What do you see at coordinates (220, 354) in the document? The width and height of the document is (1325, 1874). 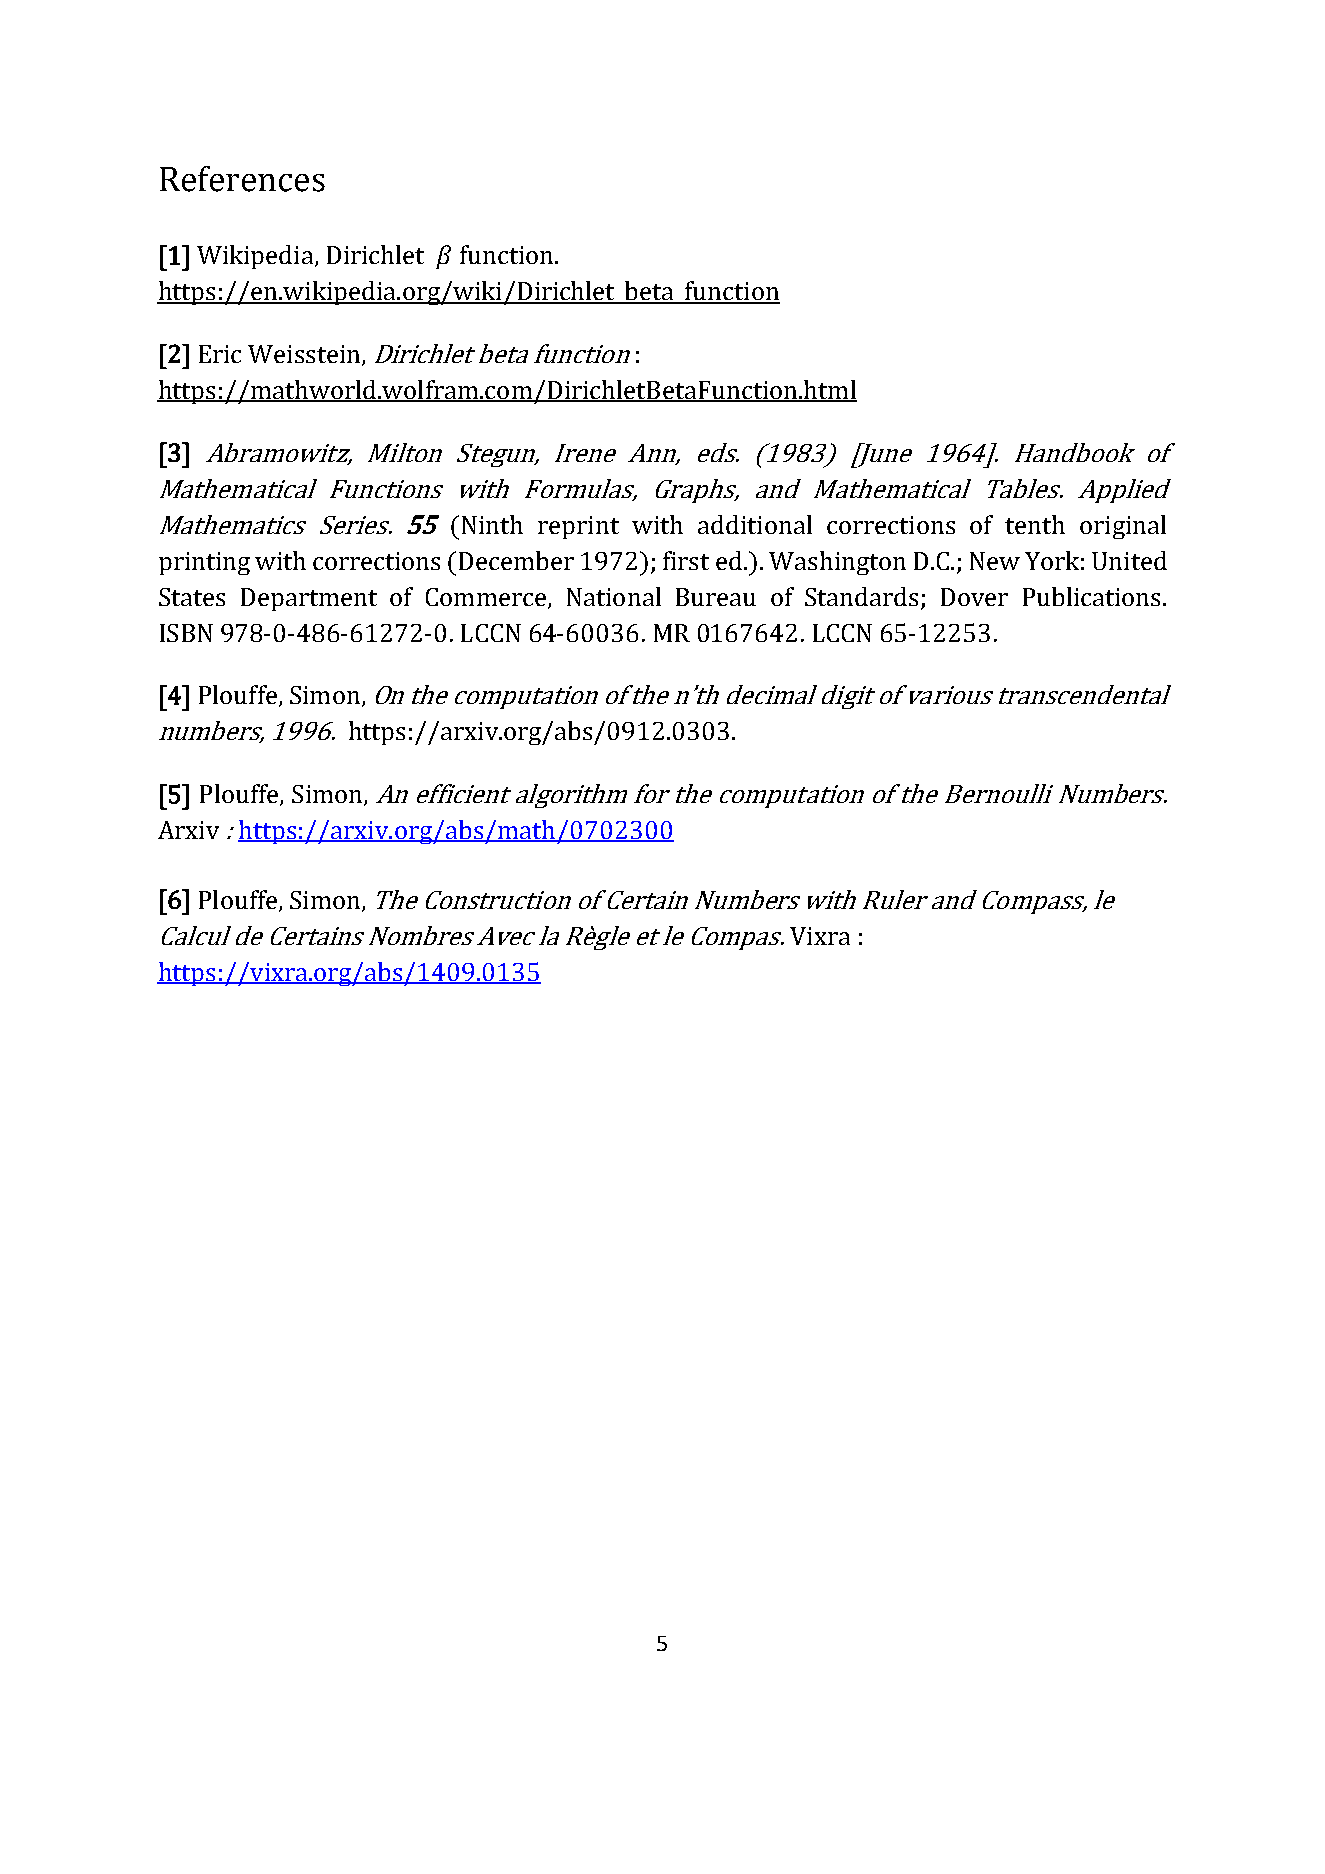 I see `Eric` at bounding box center [220, 354].
